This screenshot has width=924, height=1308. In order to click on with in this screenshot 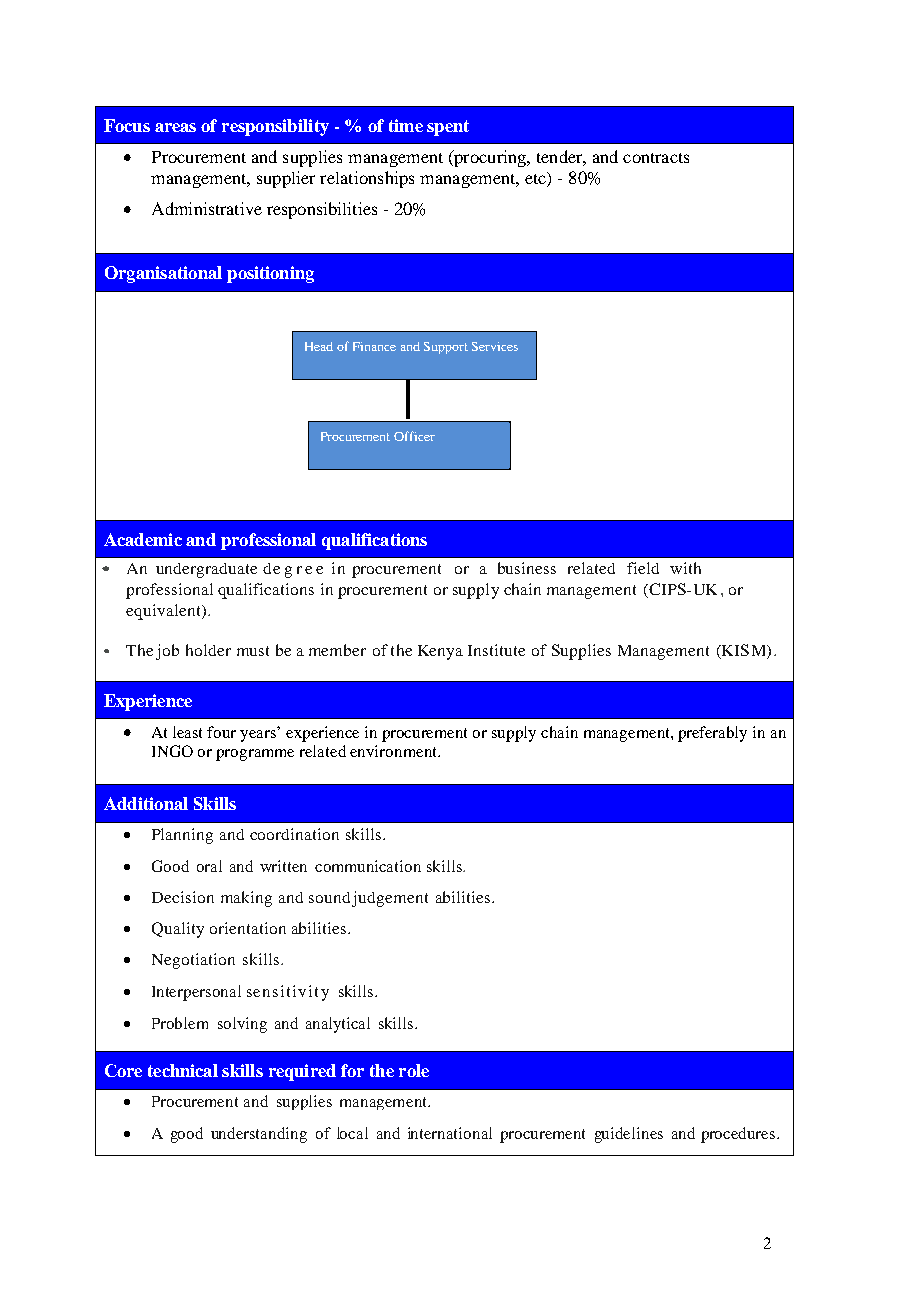, I will do `click(685, 568)`.
